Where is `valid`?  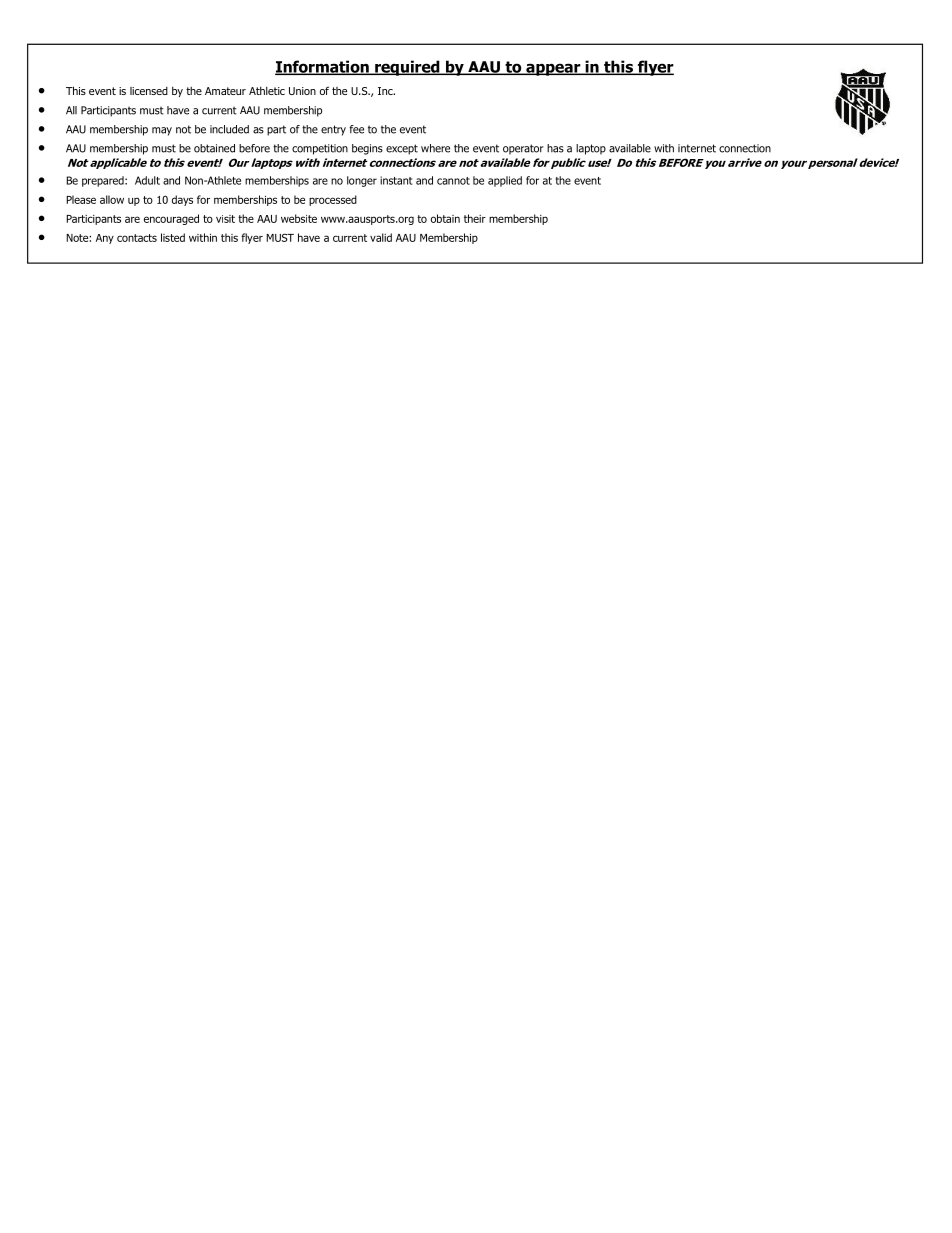
valid is located at coordinates (381, 237).
